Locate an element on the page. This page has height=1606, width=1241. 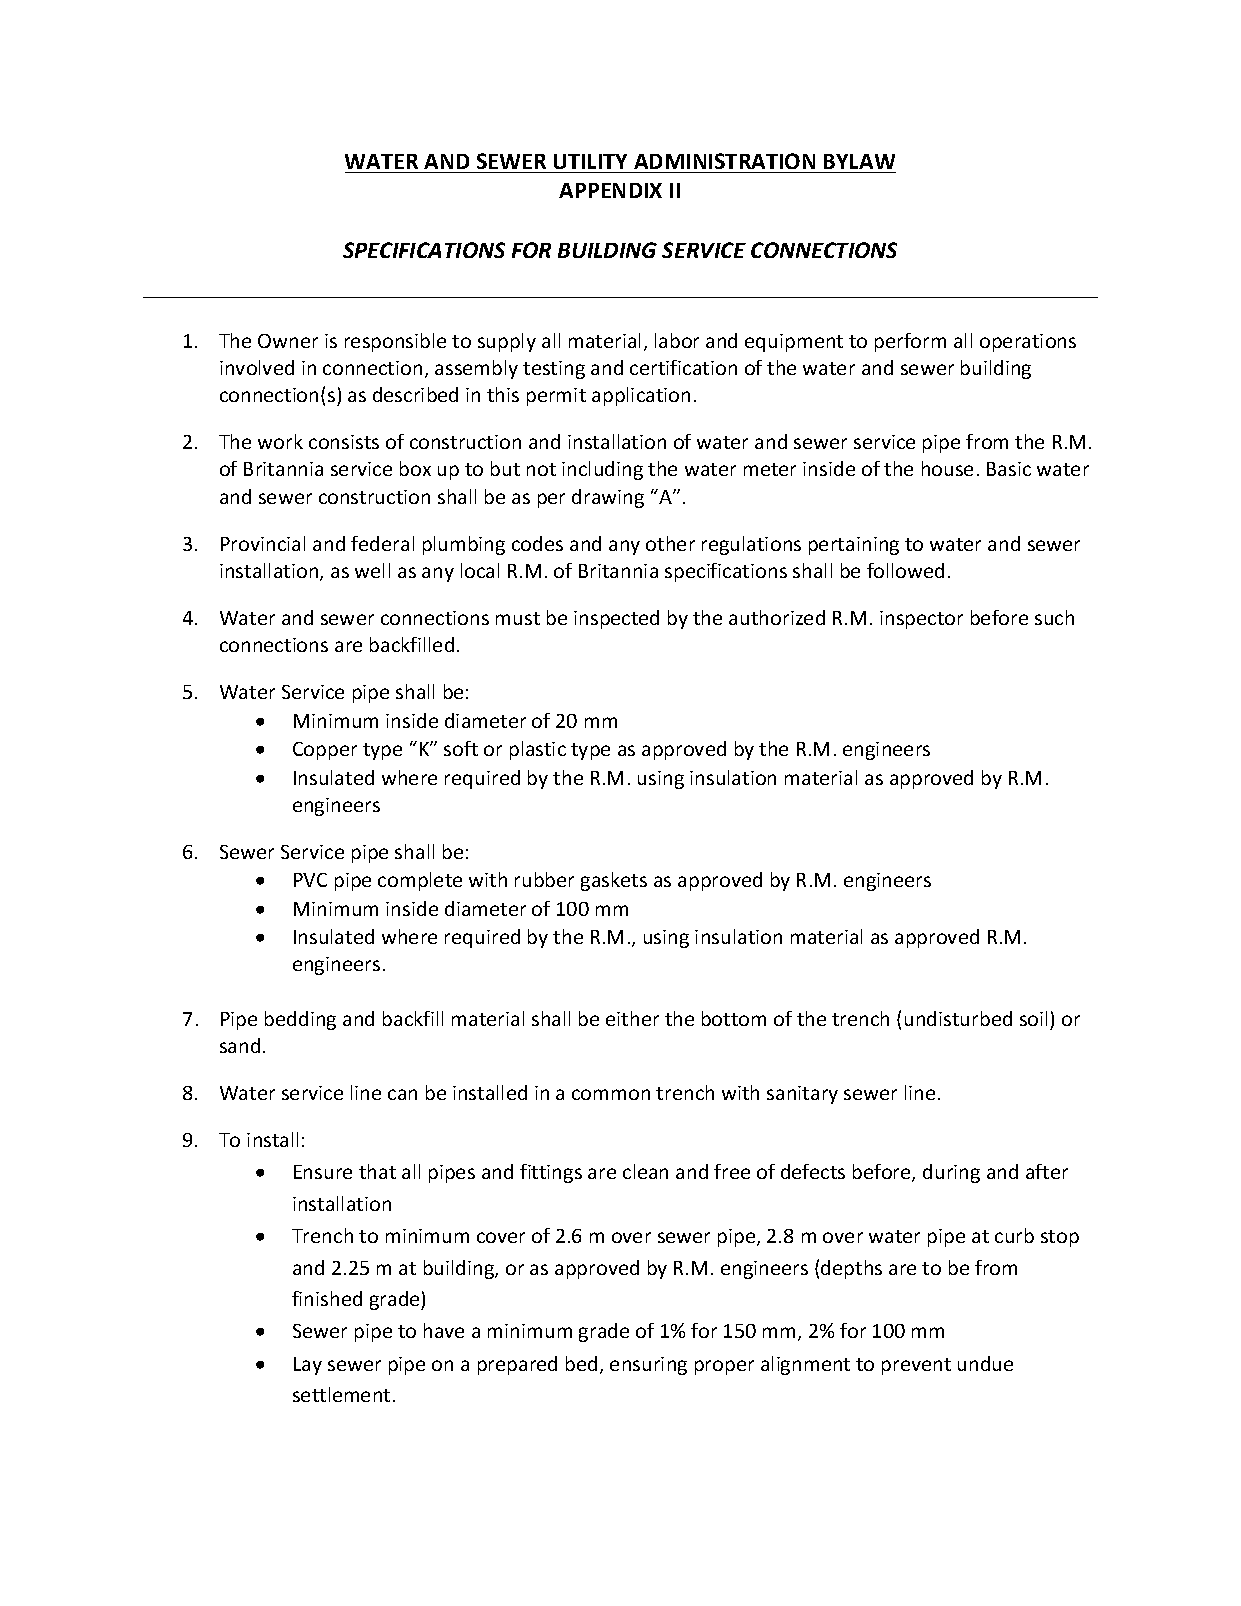
soft is located at coordinates (461, 748).
